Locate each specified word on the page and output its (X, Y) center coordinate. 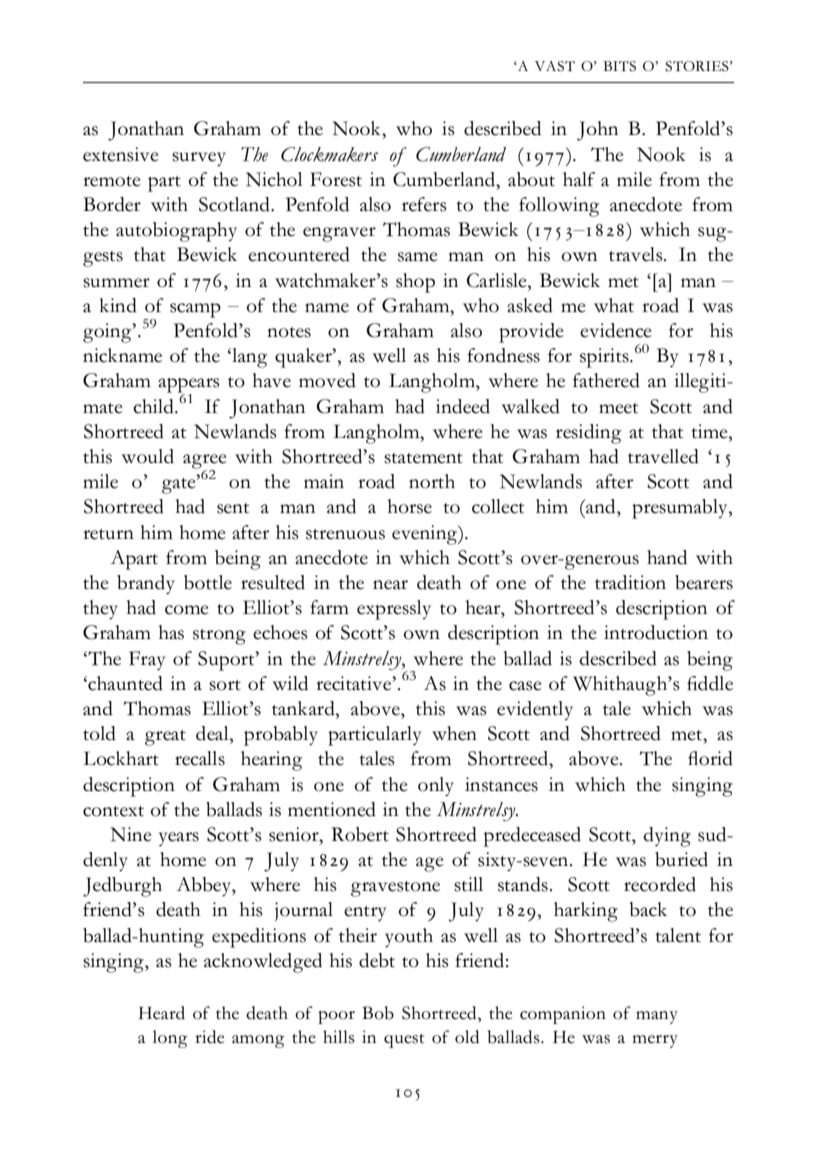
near (390, 585)
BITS (619, 66)
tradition (630, 582)
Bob (378, 1013)
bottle (208, 582)
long (170, 1039)
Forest (336, 179)
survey (199, 159)
